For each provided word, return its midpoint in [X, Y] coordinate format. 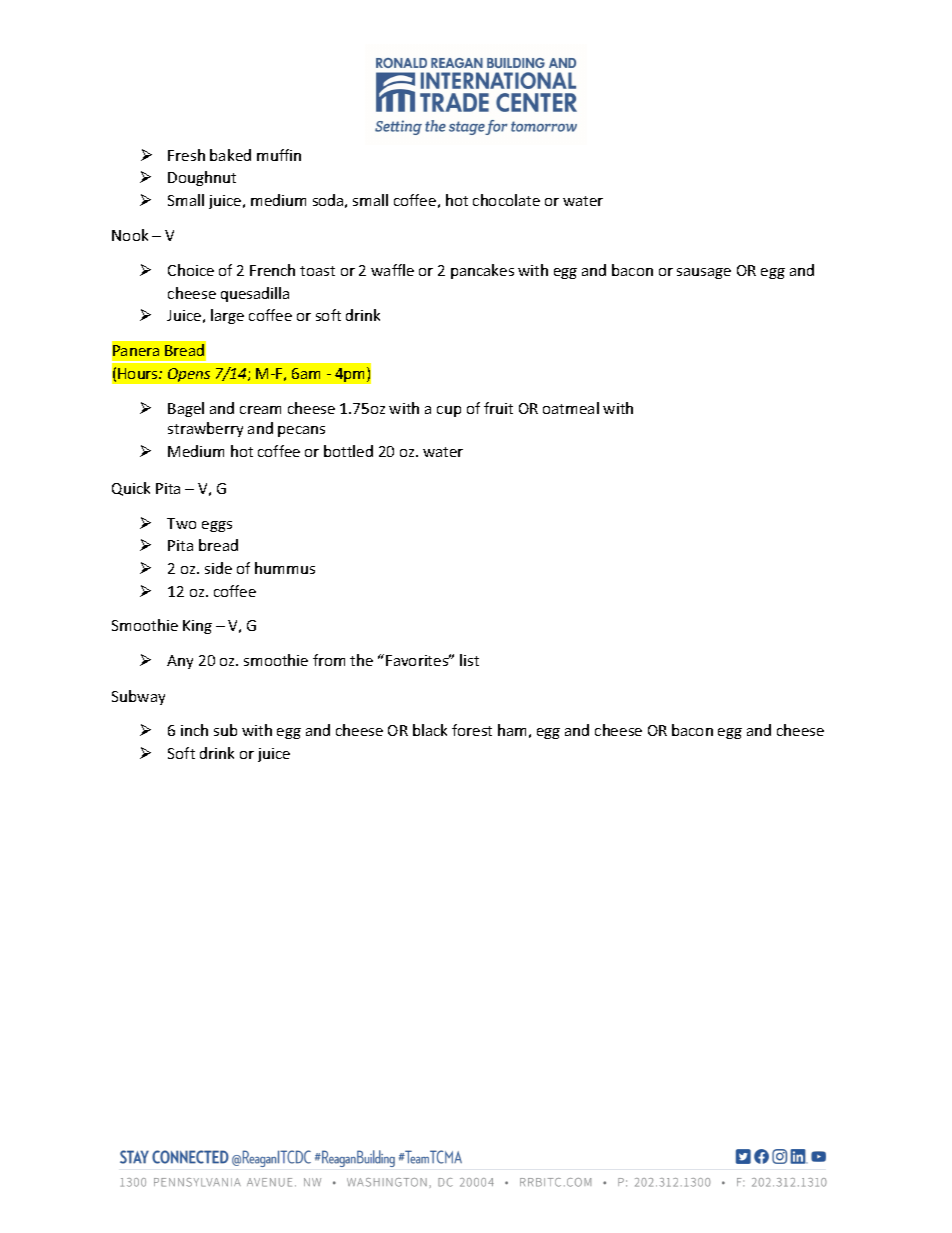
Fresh [186, 155]
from [329, 660]
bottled [348, 451]
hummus [285, 568]
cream [260, 410]
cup [449, 411]
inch [194, 730]
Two [181, 523]
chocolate [506, 200]
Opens [189, 375]
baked [230, 155]
